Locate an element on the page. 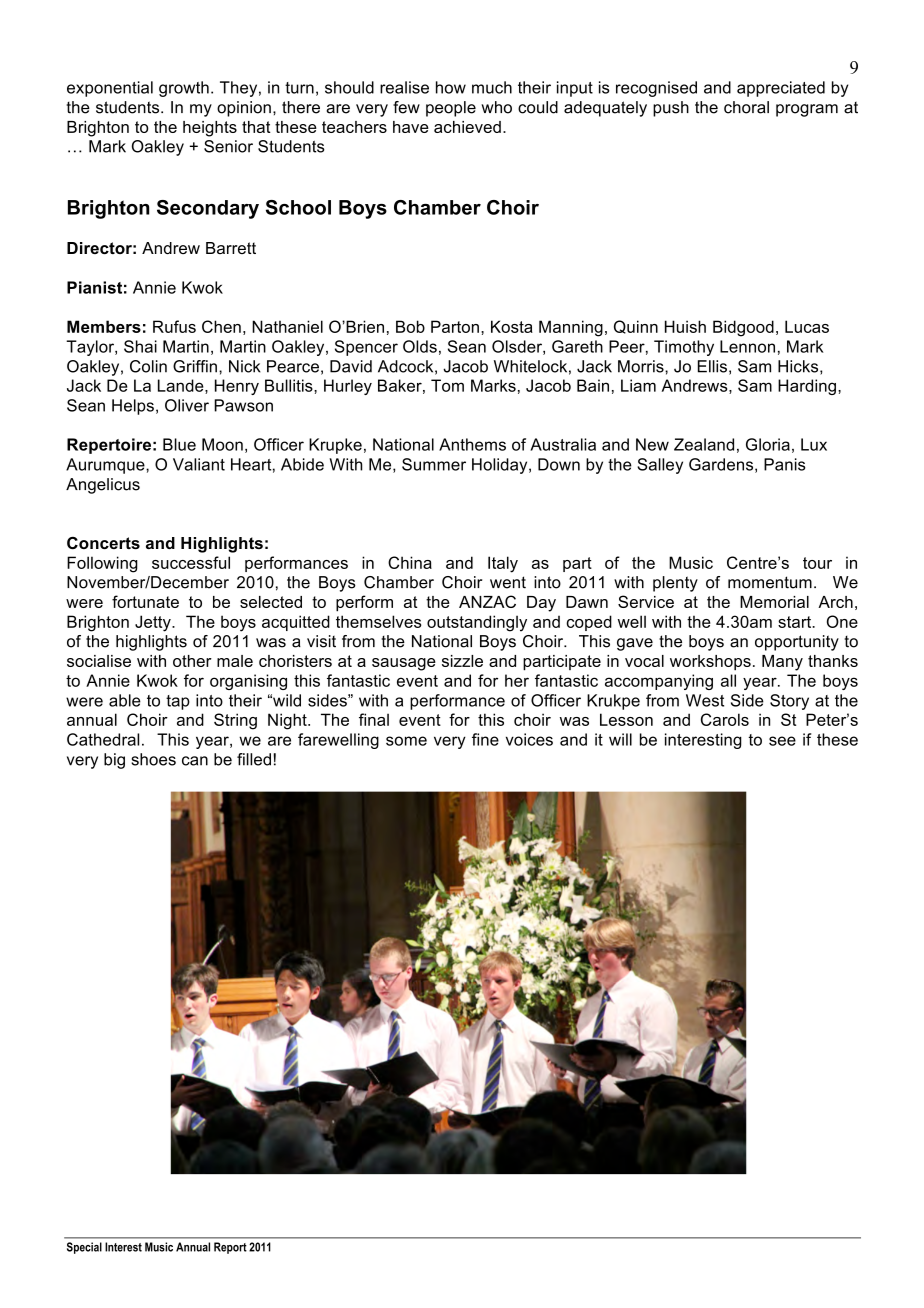  choral is located at coordinates (746, 107).
